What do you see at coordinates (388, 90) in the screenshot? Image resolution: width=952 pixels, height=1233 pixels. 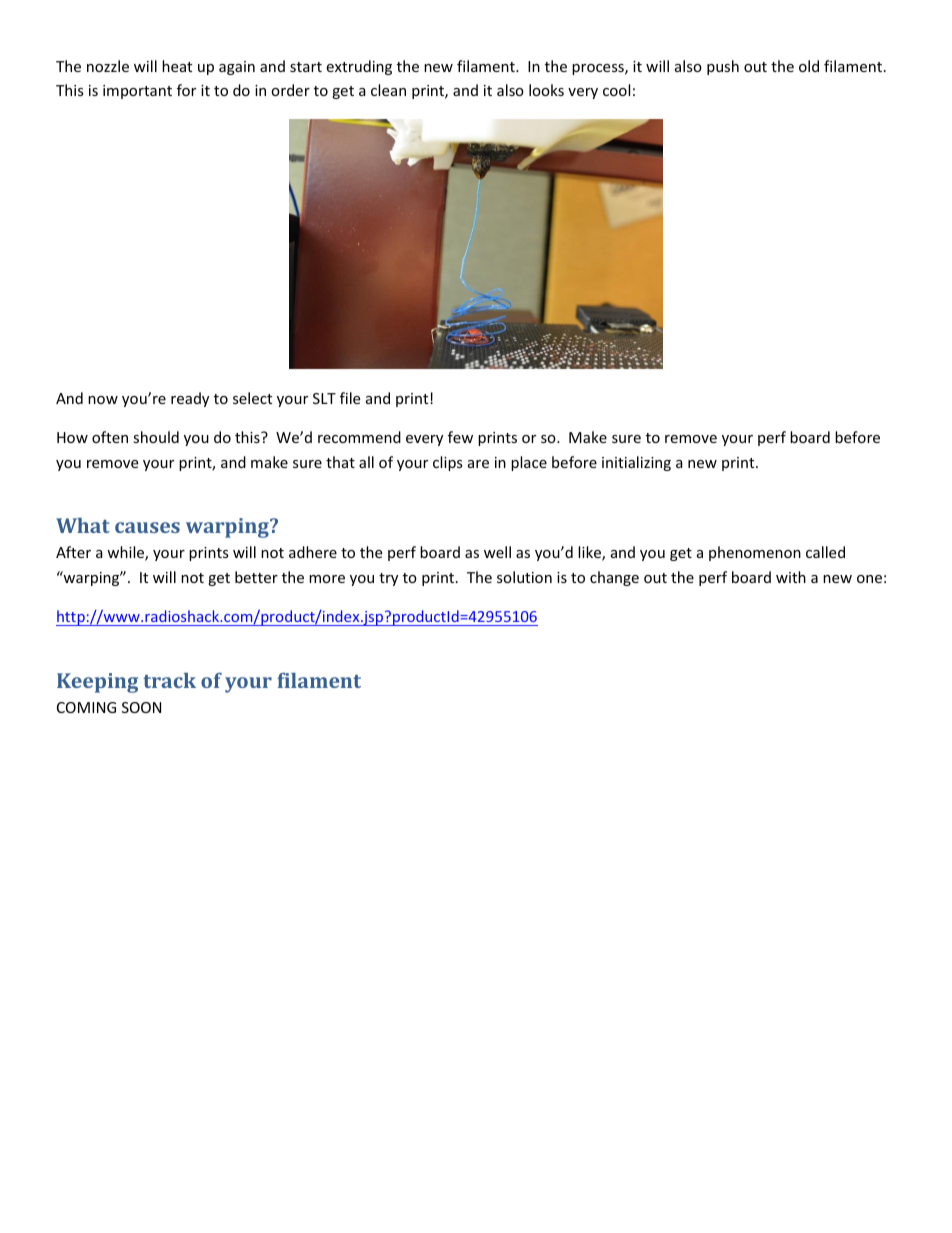 I see `clean` at bounding box center [388, 90].
